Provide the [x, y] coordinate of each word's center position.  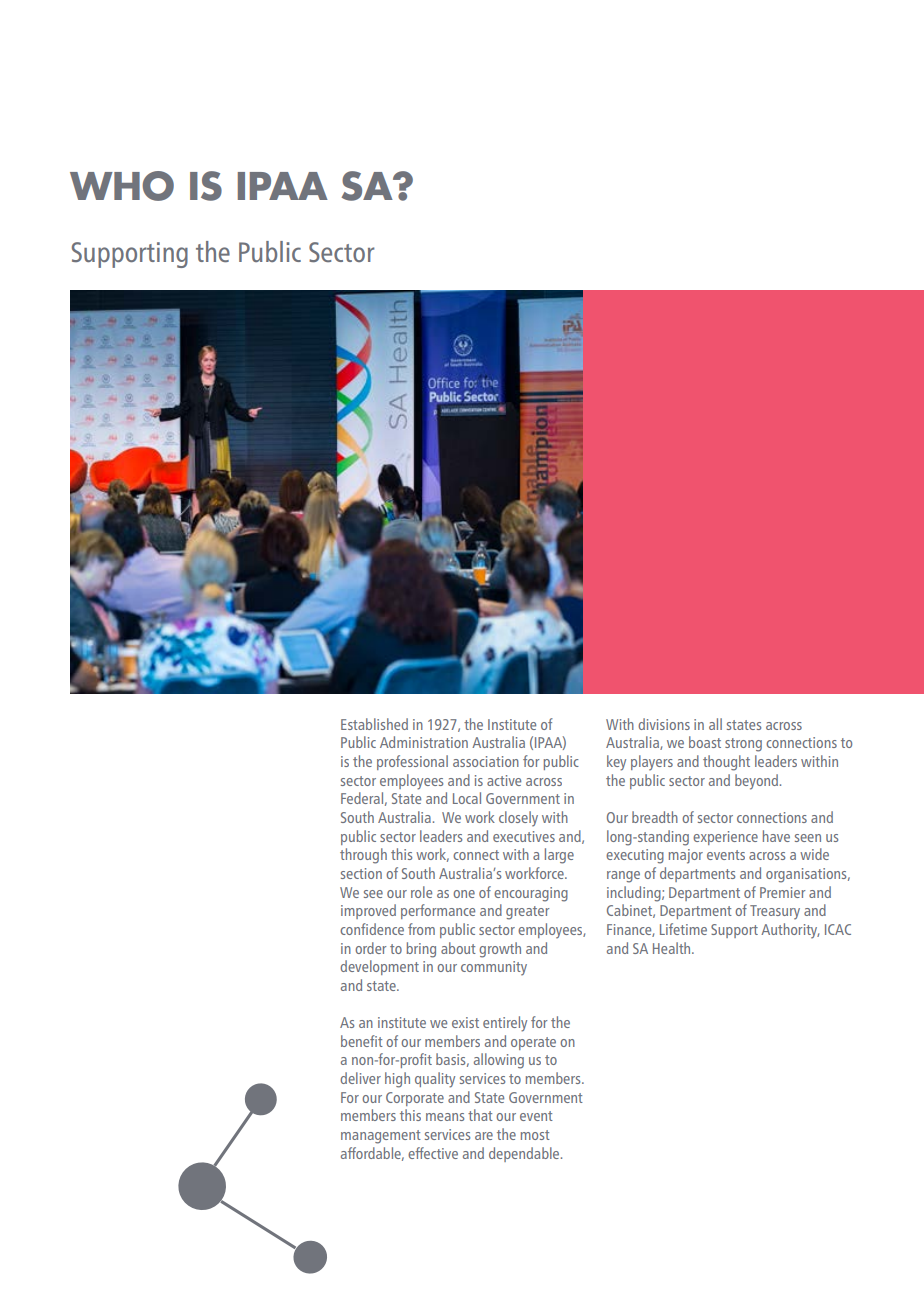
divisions [664, 724]
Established [374, 724]
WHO [122, 186]
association [486, 761]
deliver [360, 1078]
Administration [424, 742]
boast [705, 742]
